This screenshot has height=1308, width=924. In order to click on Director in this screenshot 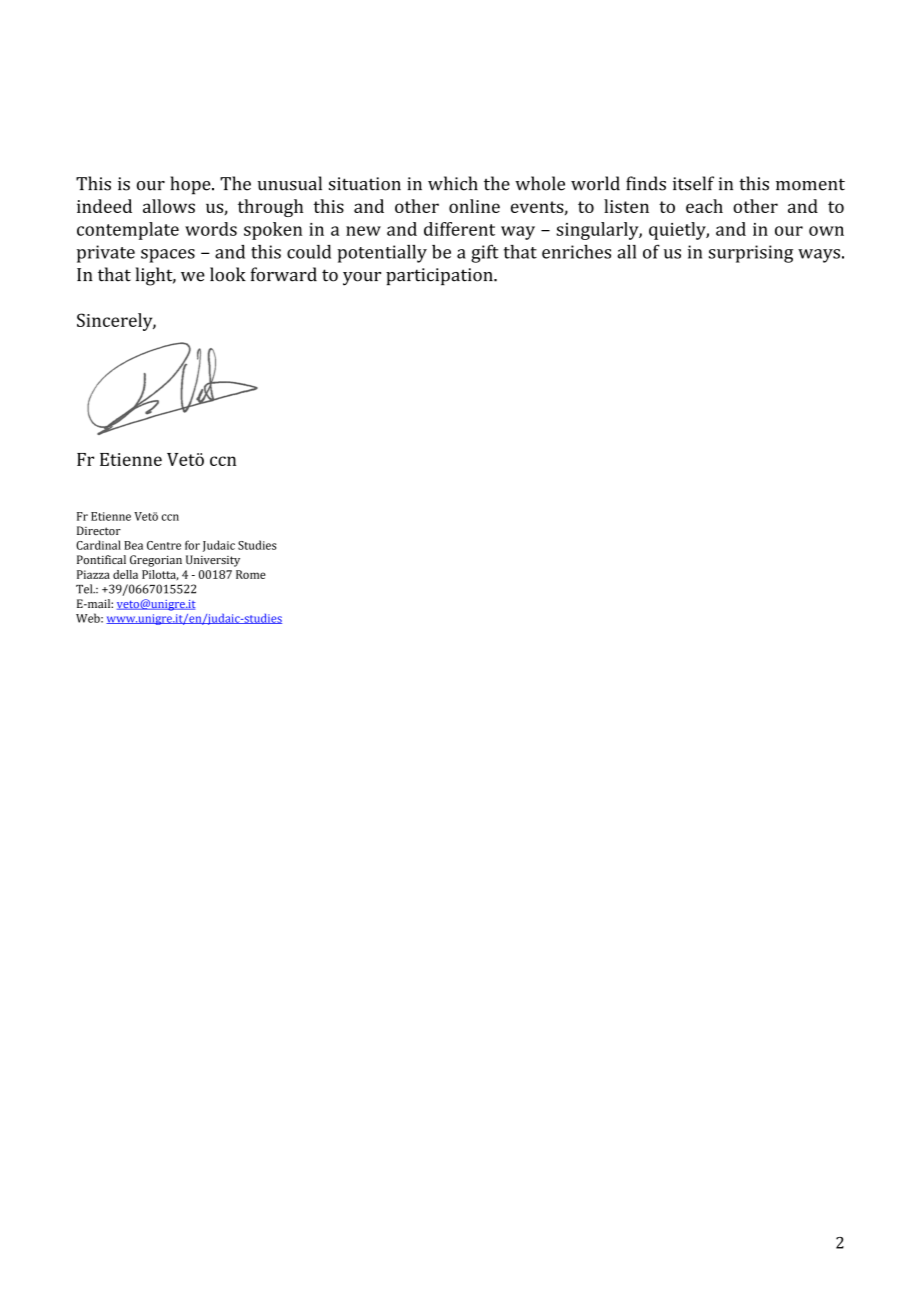, I will do `click(99, 530)`.
